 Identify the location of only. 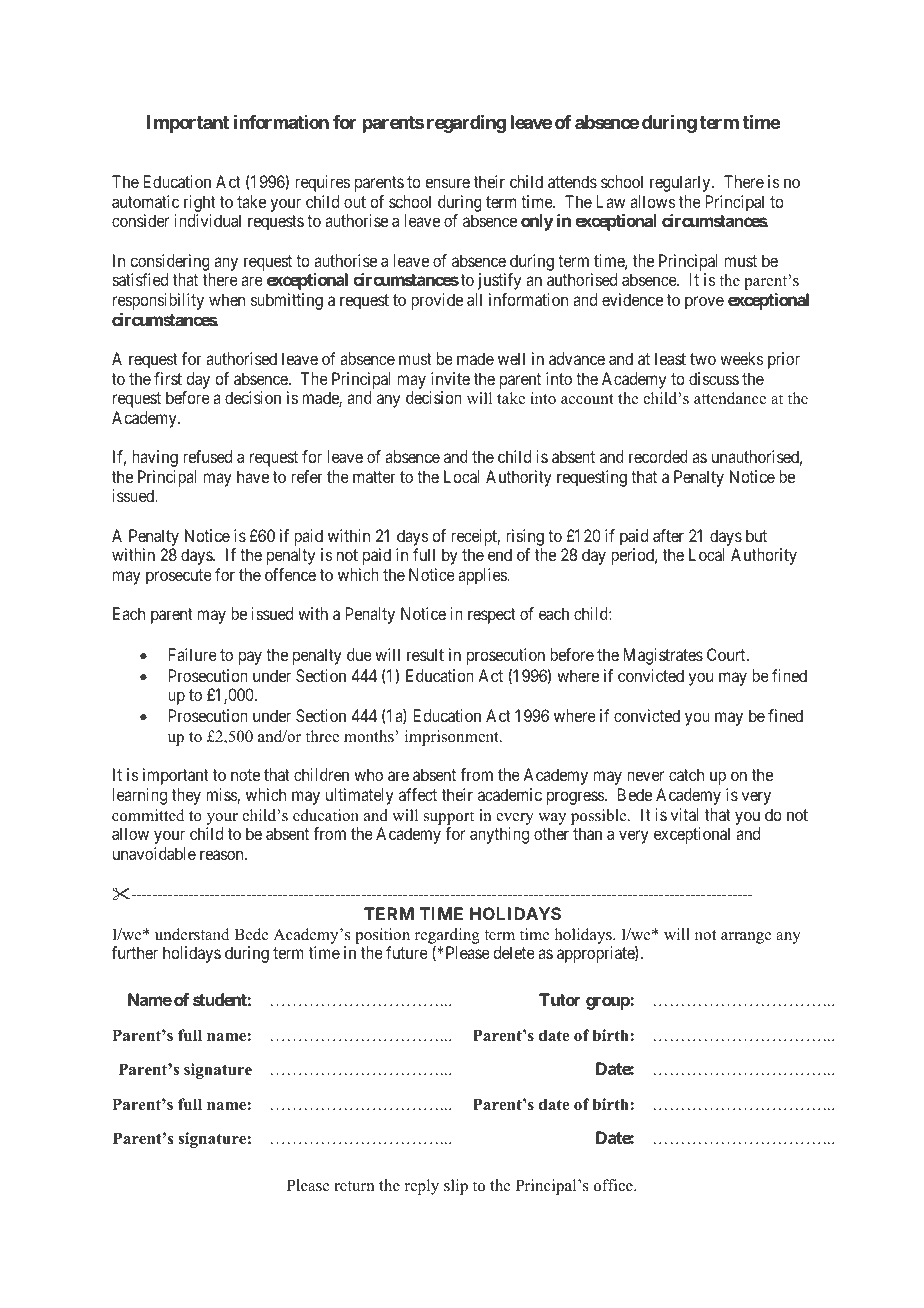
(537, 222).
